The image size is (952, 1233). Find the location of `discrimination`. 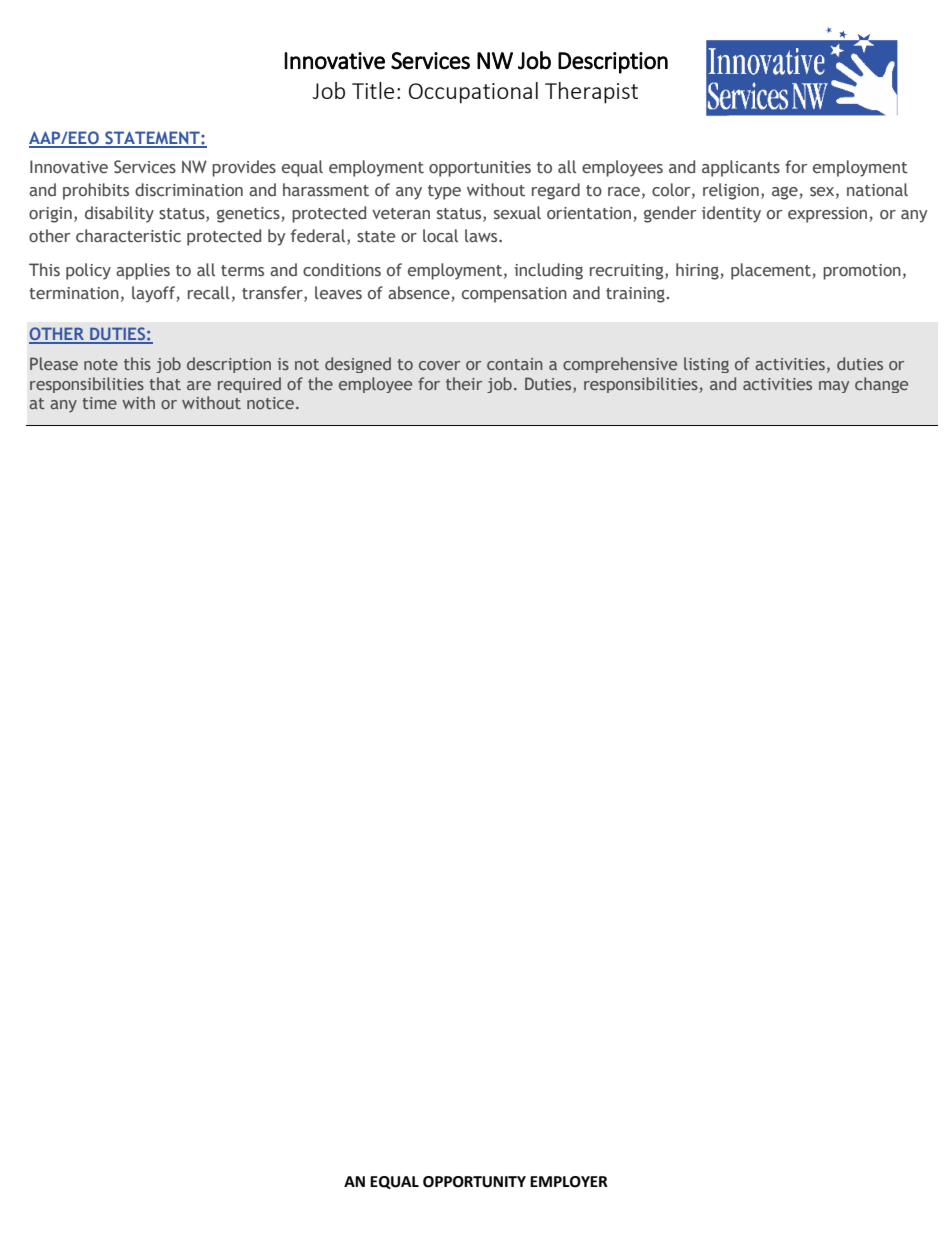

discrimination is located at coordinates (189, 190).
